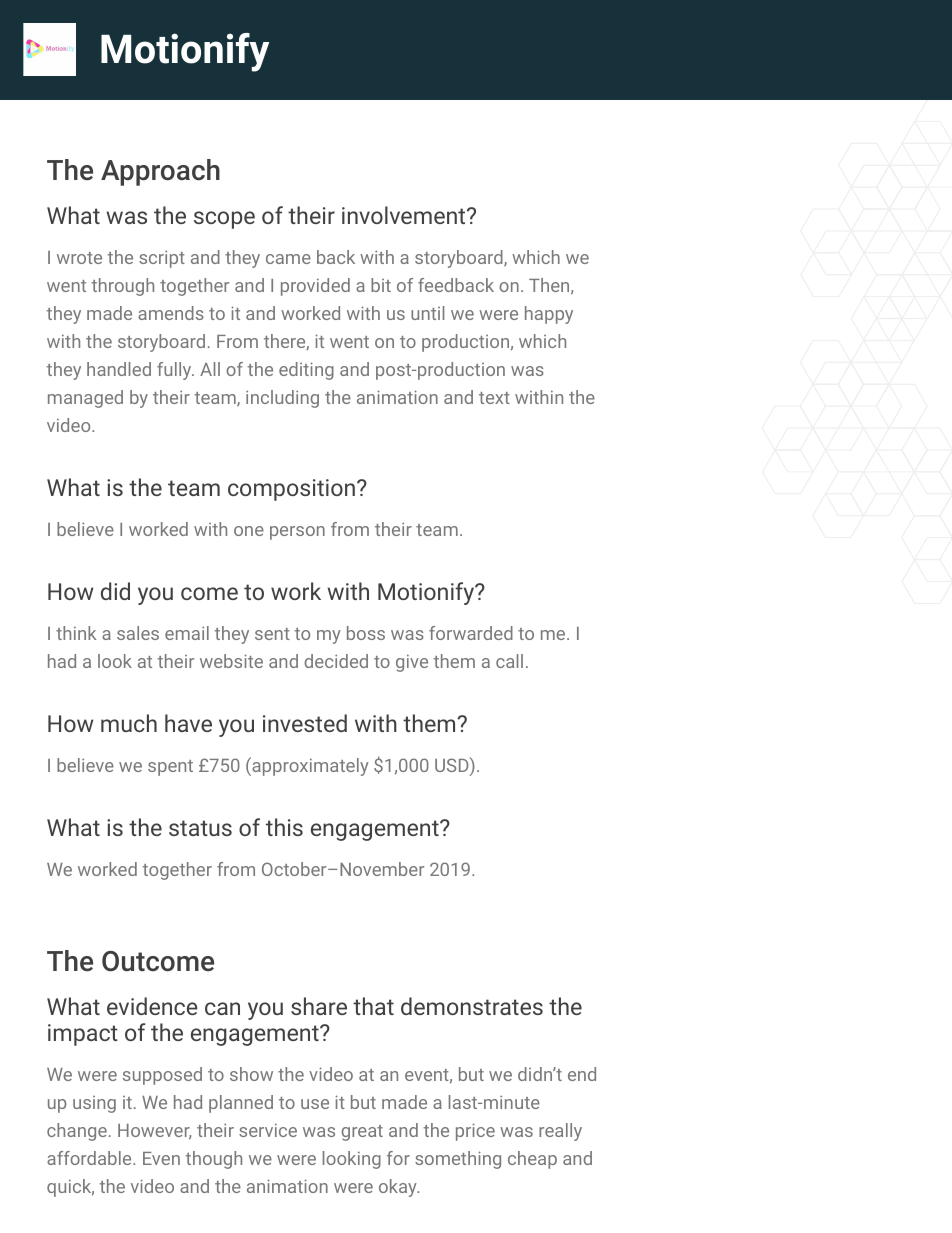  I want to click on Approach, so click(160, 172).
